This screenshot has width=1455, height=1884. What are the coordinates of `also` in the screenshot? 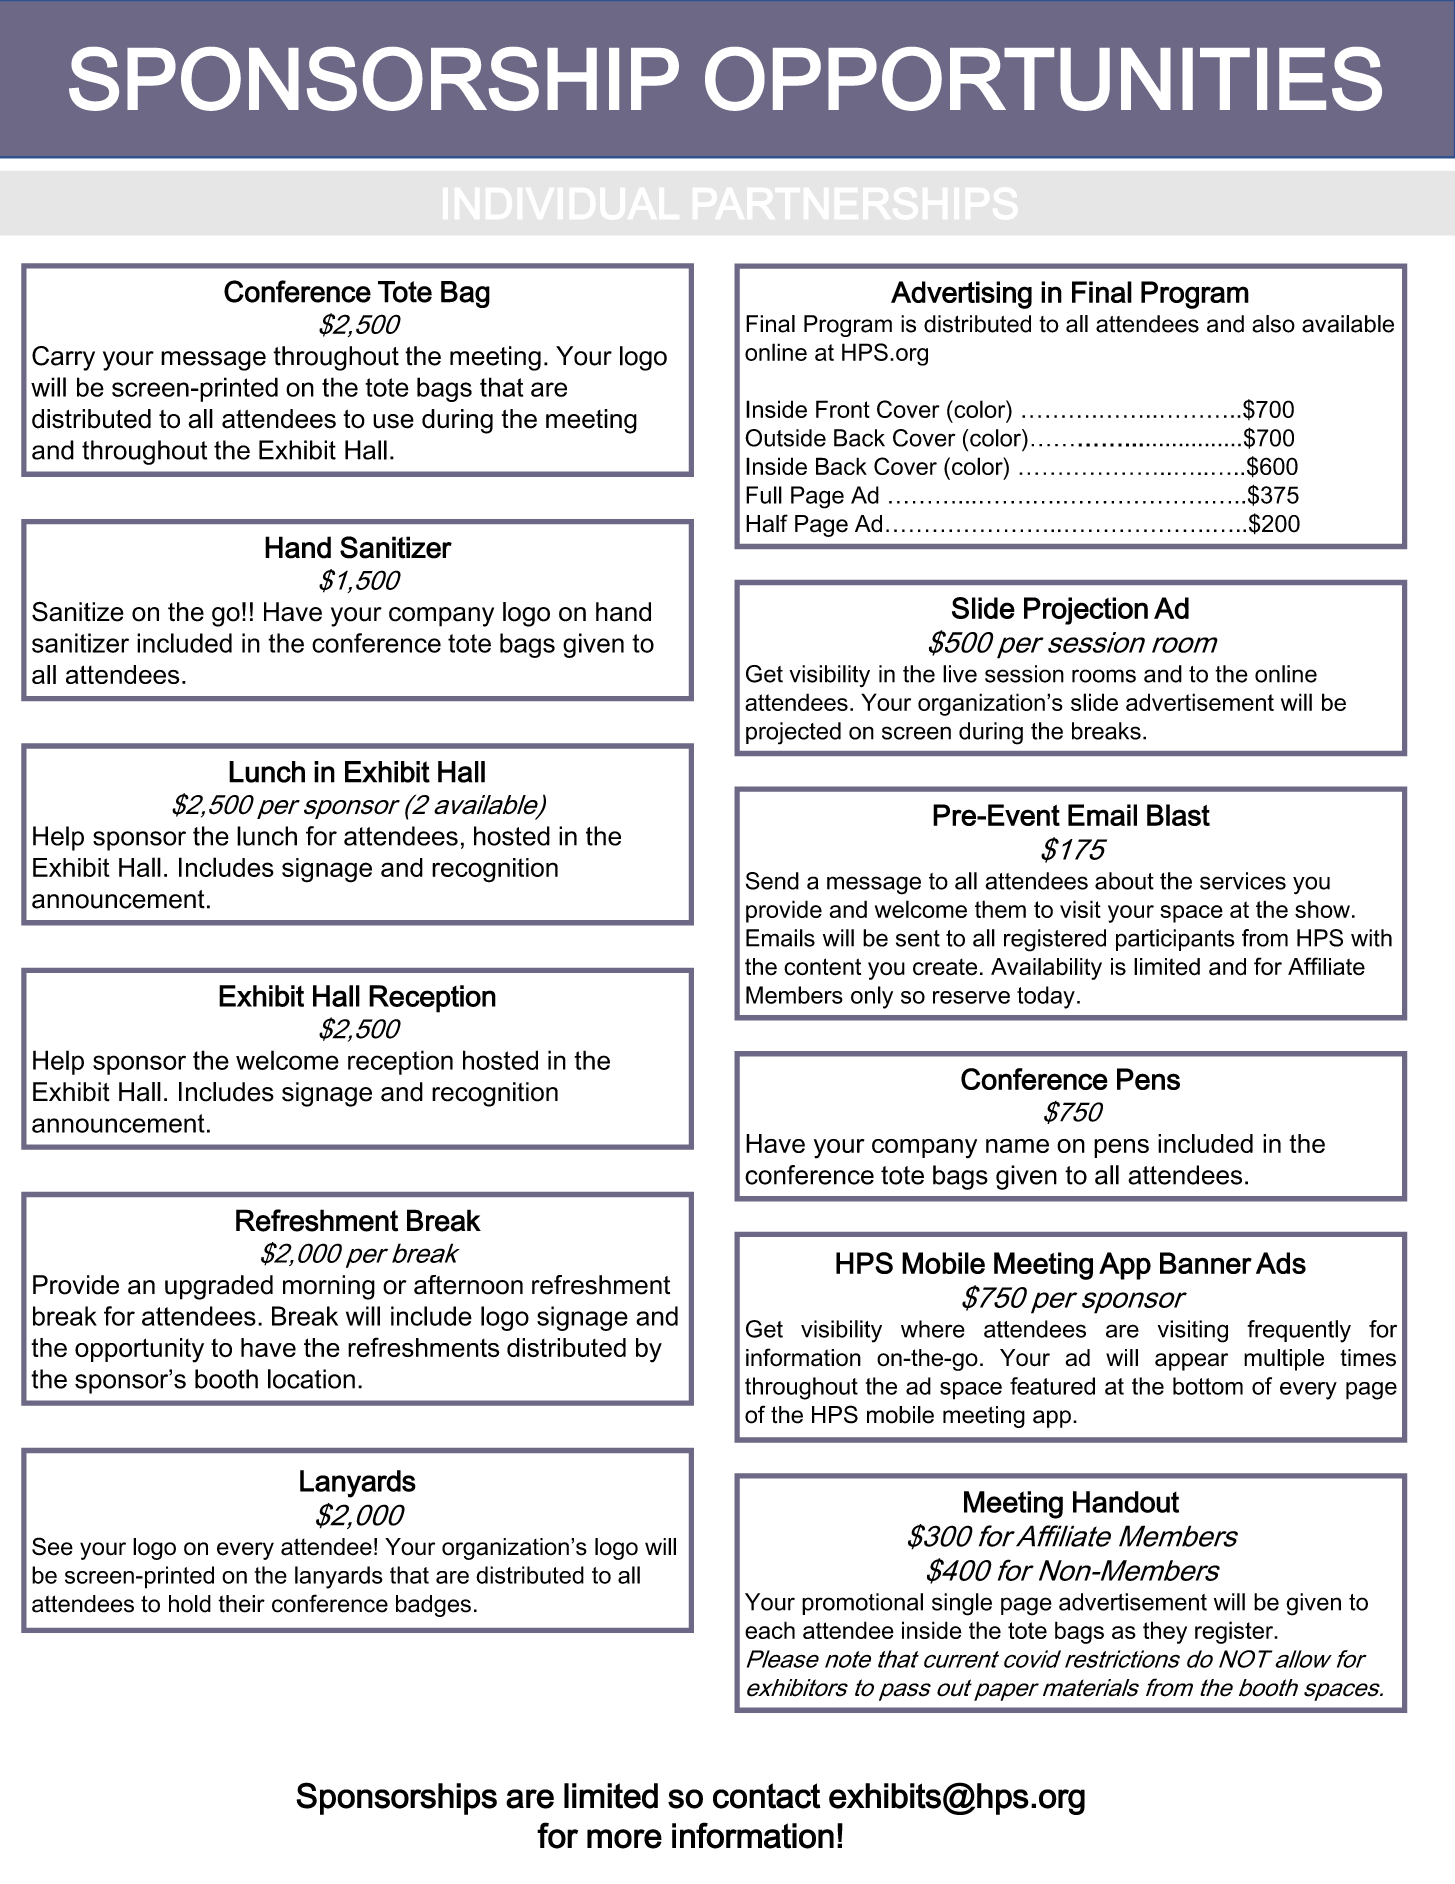 It's located at (1273, 324).
